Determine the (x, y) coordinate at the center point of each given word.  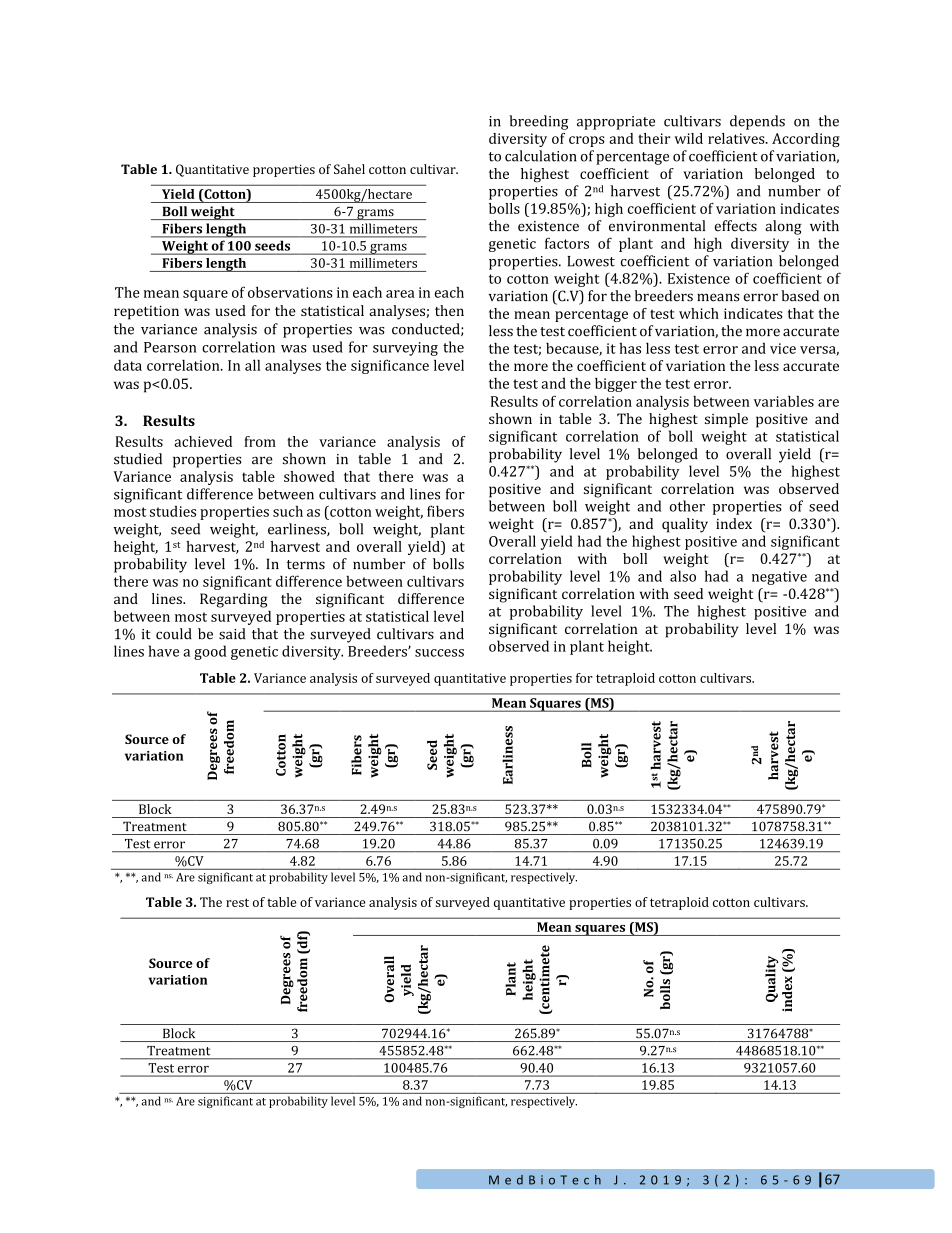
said (232, 634)
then (449, 310)
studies (173, 511)
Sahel (349, 169)
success (439, 653)
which (699, 313)
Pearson (170, 347)
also (683, 576)
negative (779, 578)
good (210, 652)
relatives (737, 138)
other (687, 506)
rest (237, 902)
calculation (541, 156)
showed (309, 476)
